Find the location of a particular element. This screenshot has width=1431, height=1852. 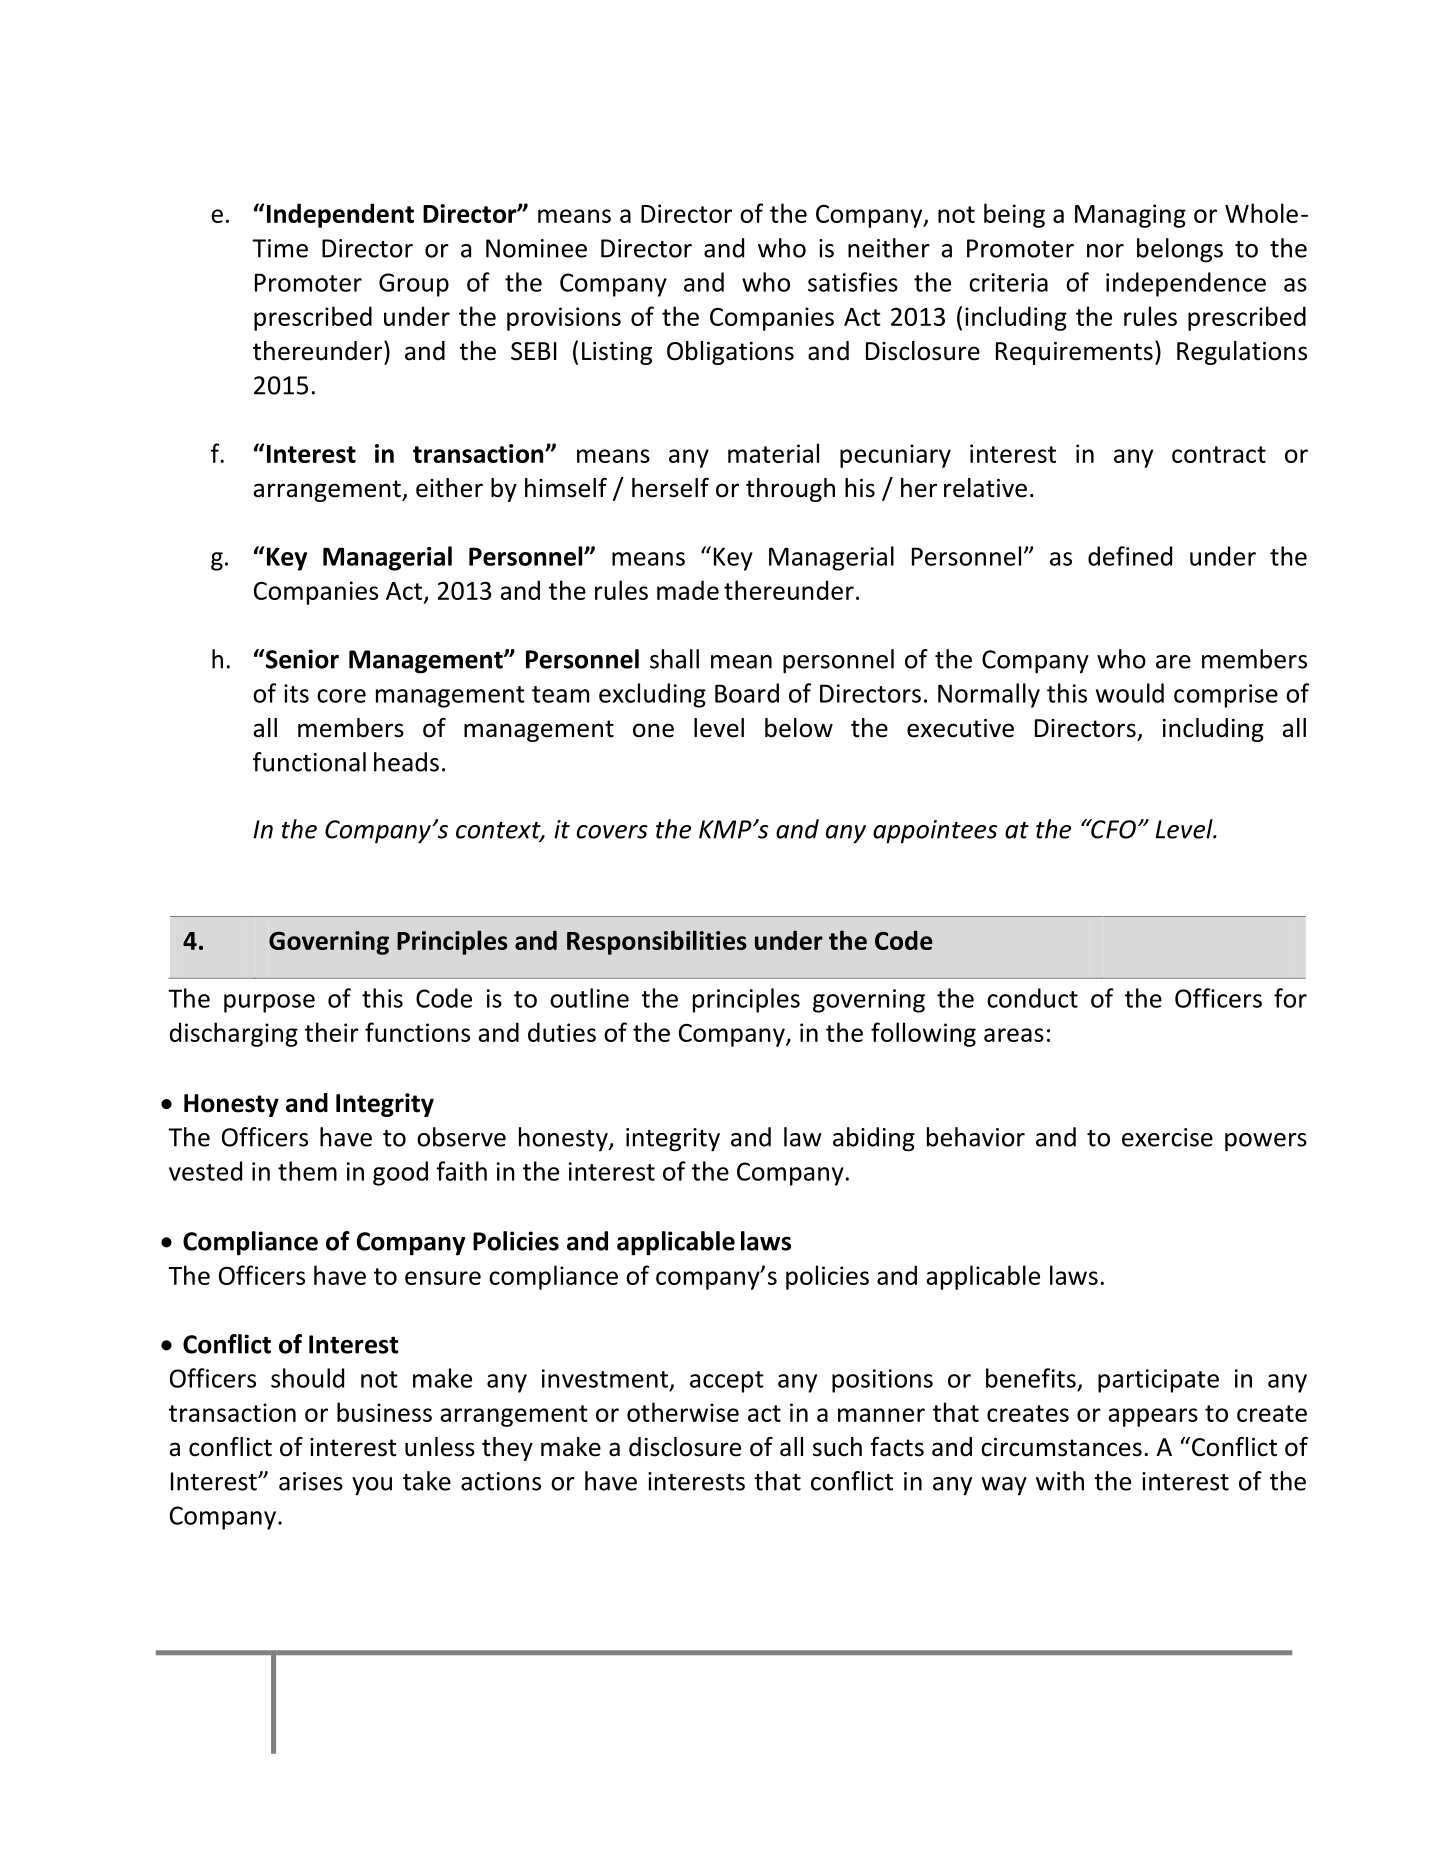

would is located at coordinates (1130, 693).
